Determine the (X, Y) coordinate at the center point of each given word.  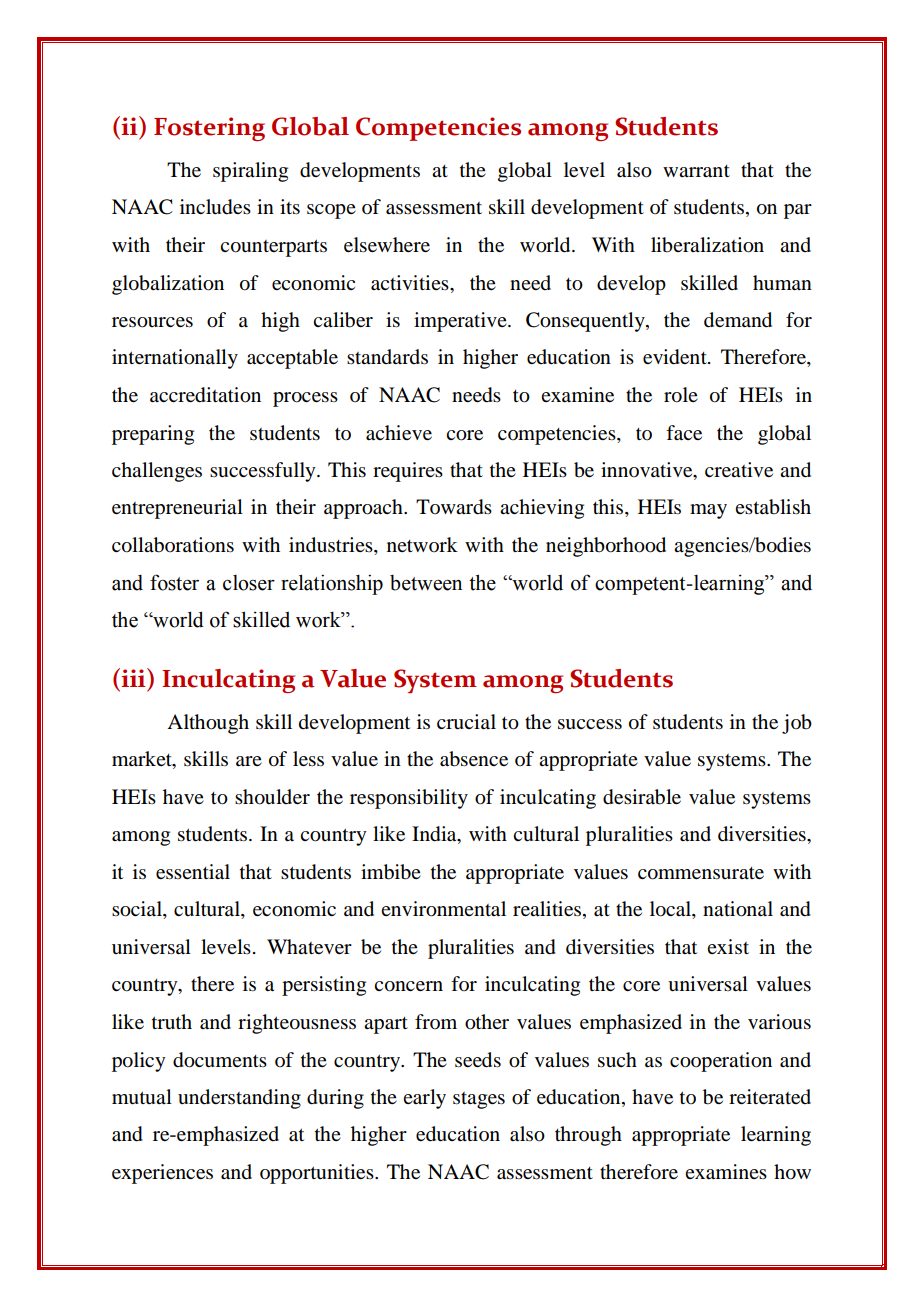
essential (193, 872)
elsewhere (387, 245)
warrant (696, 171)
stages (479, 1100)
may (708, 511)
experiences (162, 1174)
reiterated (770, 1097)
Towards (454, 507)
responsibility (409, 799)
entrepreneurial (177, 509)
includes (215, 207)
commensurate (701, 873)
